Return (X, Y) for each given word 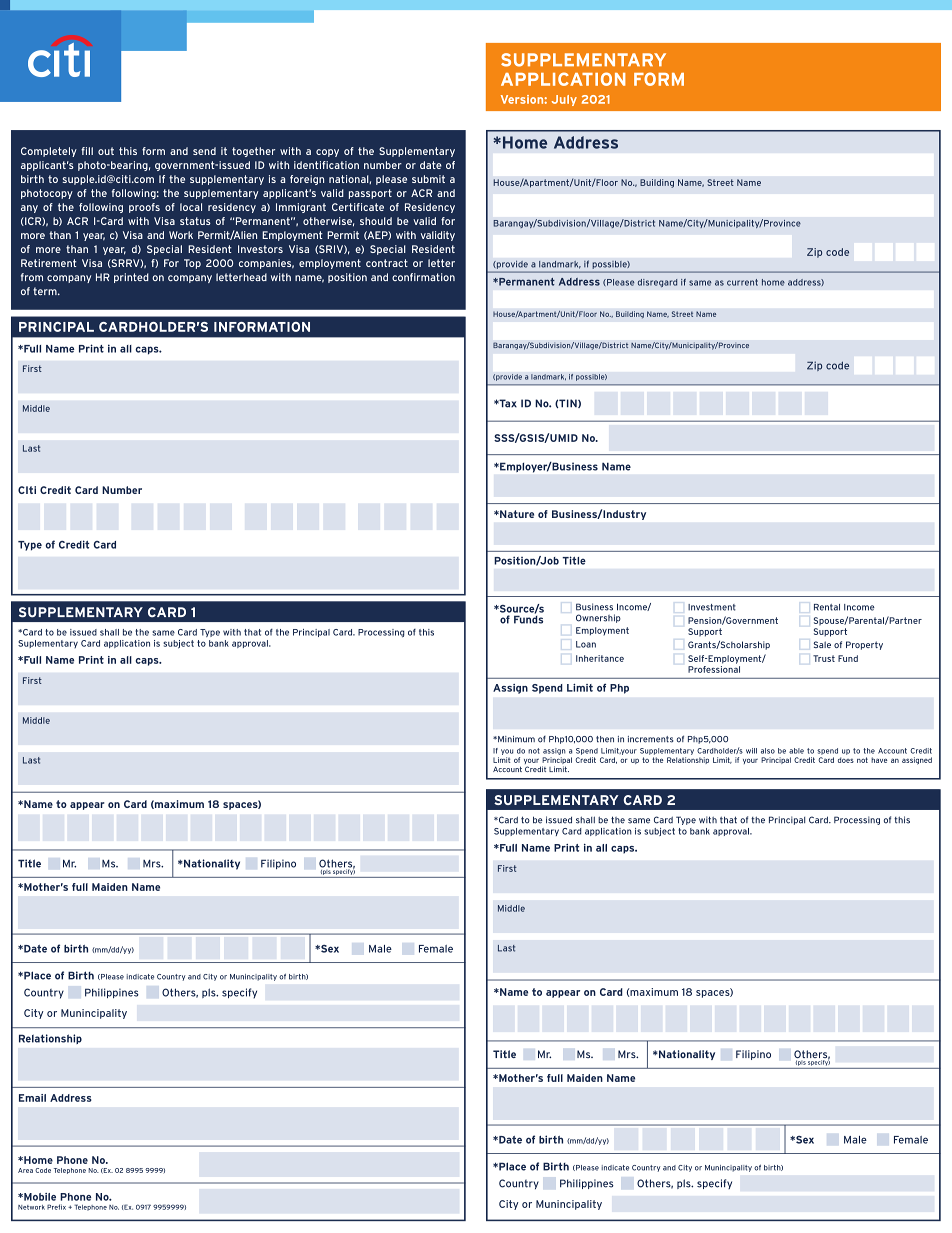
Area (25, 1170)
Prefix (56, 1207)
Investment (712, 607)
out (106, 151)
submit (428, 179)
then (605, 739)
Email (32, 1098)
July (564, 100)
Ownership (598, 618)
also (768, 751)
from (32, 277)
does (846, 760)
